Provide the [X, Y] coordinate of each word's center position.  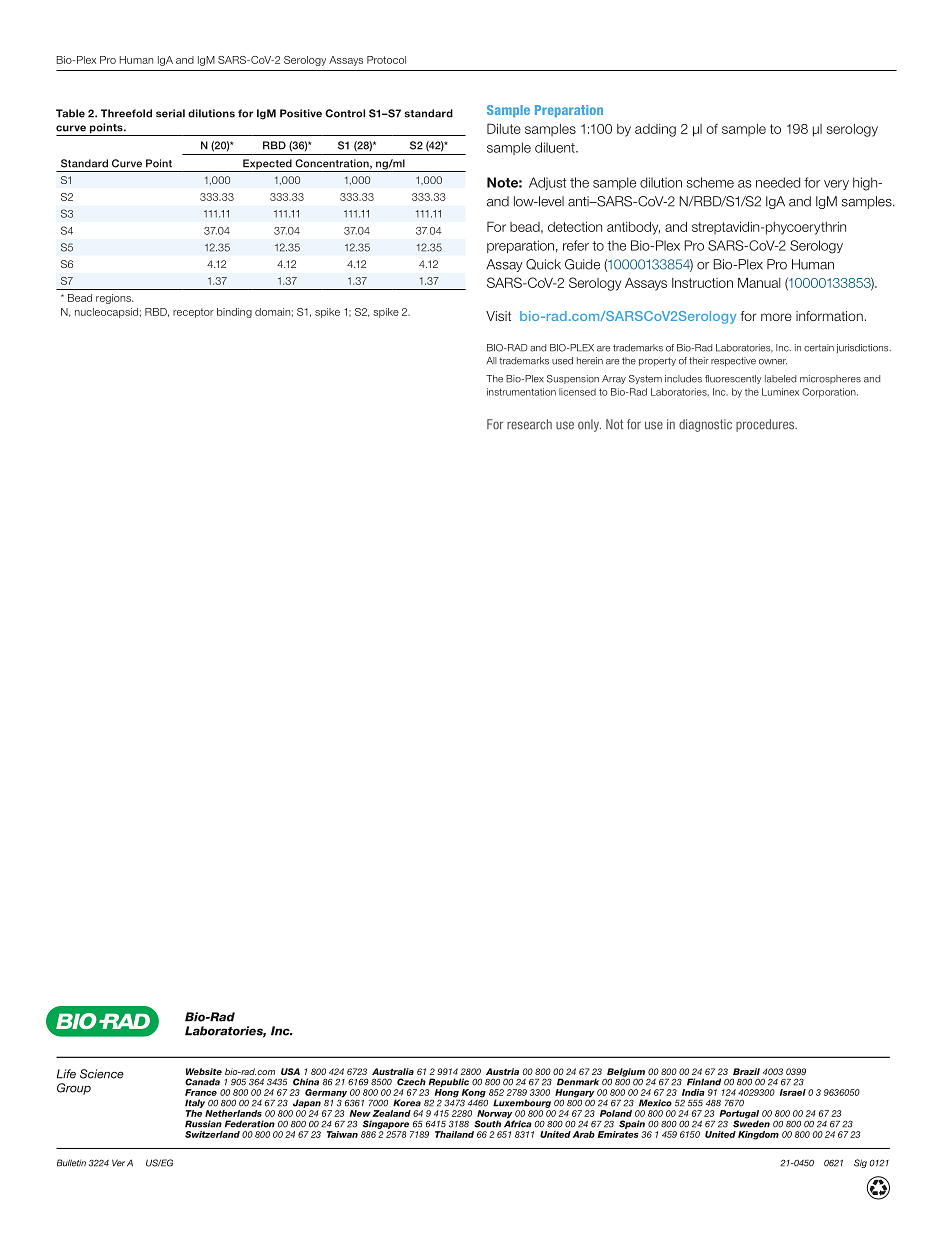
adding [655, 130]
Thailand [454, 1134]
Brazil [746, 1071]
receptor [193, 313]
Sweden [751, 1123]
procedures [766, 425]
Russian [203, 1124]
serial [170, 113]
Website [204, 1071]
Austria [502, 1071]
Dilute [504, 128]
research [529, 424]
